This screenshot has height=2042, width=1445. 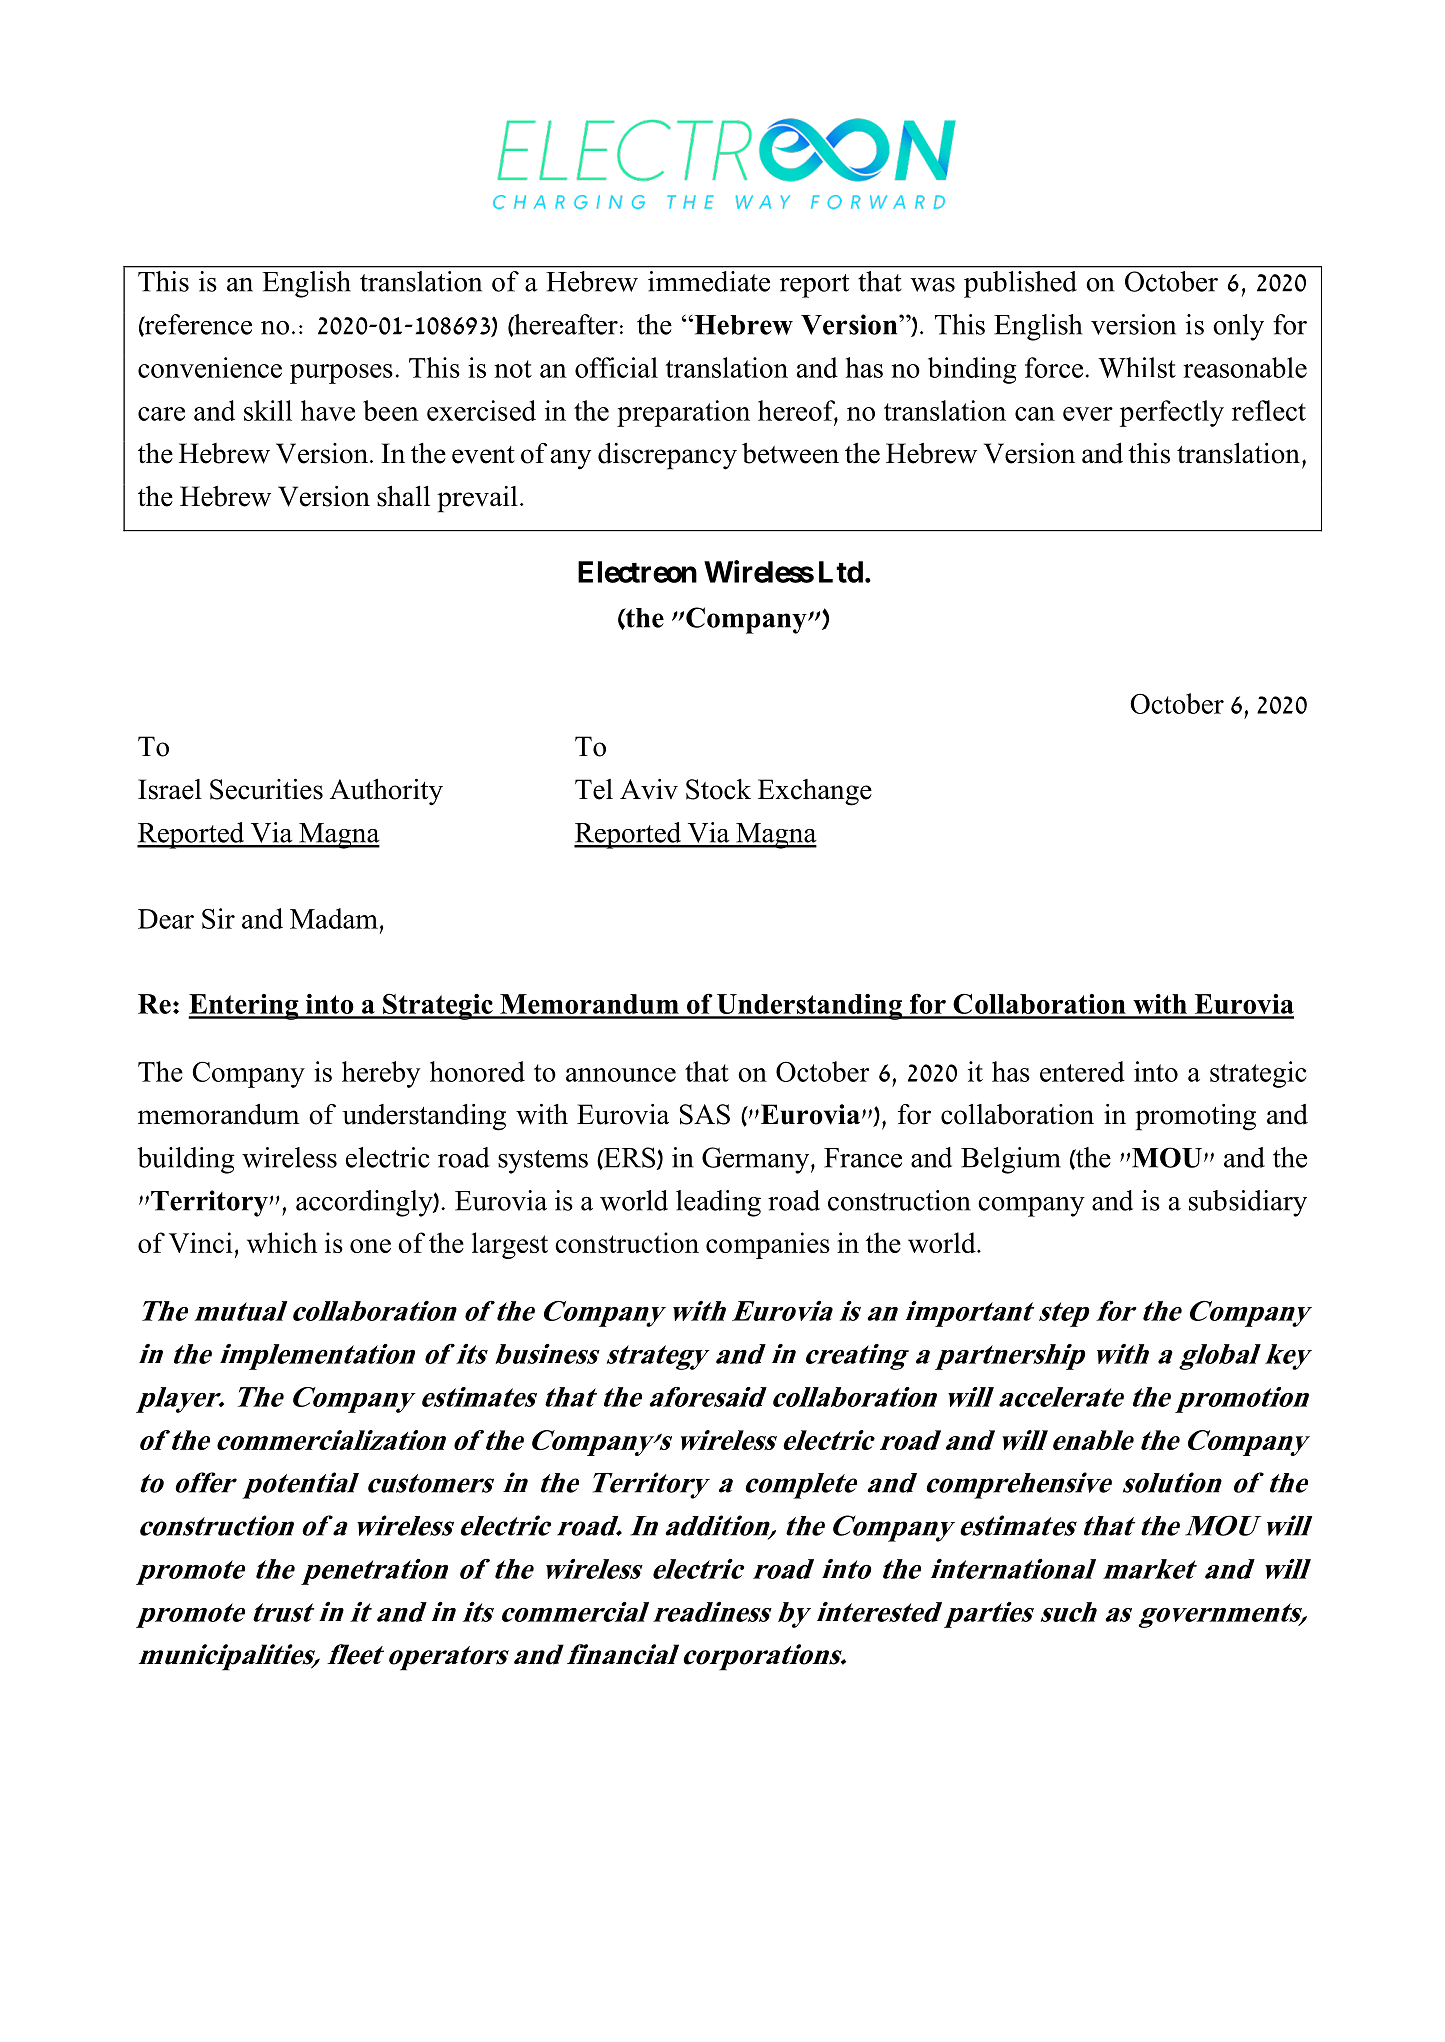 I want to click on purposes, so click(x=341, y=374).
